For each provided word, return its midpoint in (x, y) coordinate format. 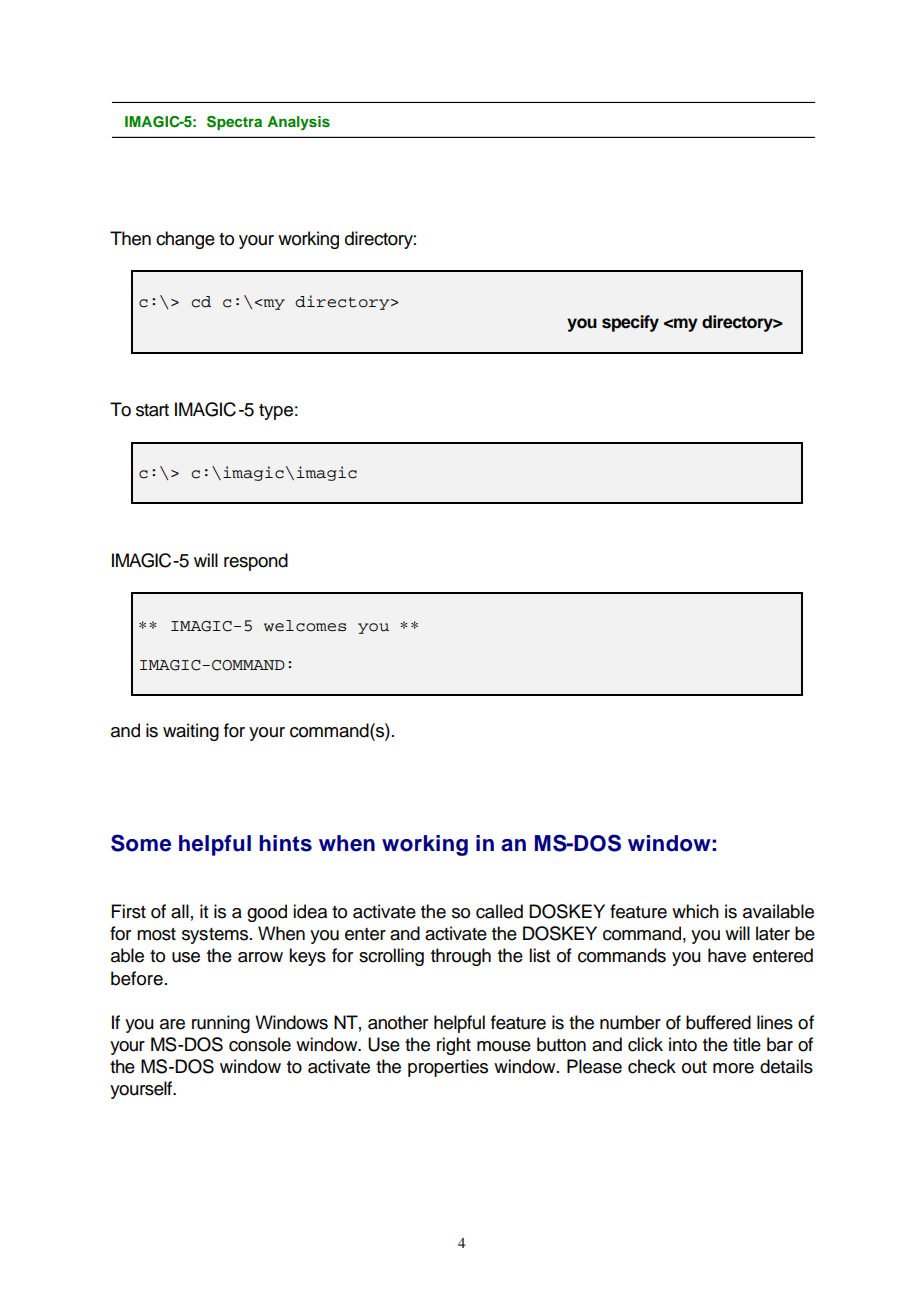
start (152, 410)
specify (630, 323)
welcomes (305, 626)
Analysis (298, 123)
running (221, 1024)
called (499, 911)
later (773, 933)
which (695, 911)
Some (141, 843)
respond (256, 562)
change (185, 240)
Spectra (234, 123)
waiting (191, 732)
